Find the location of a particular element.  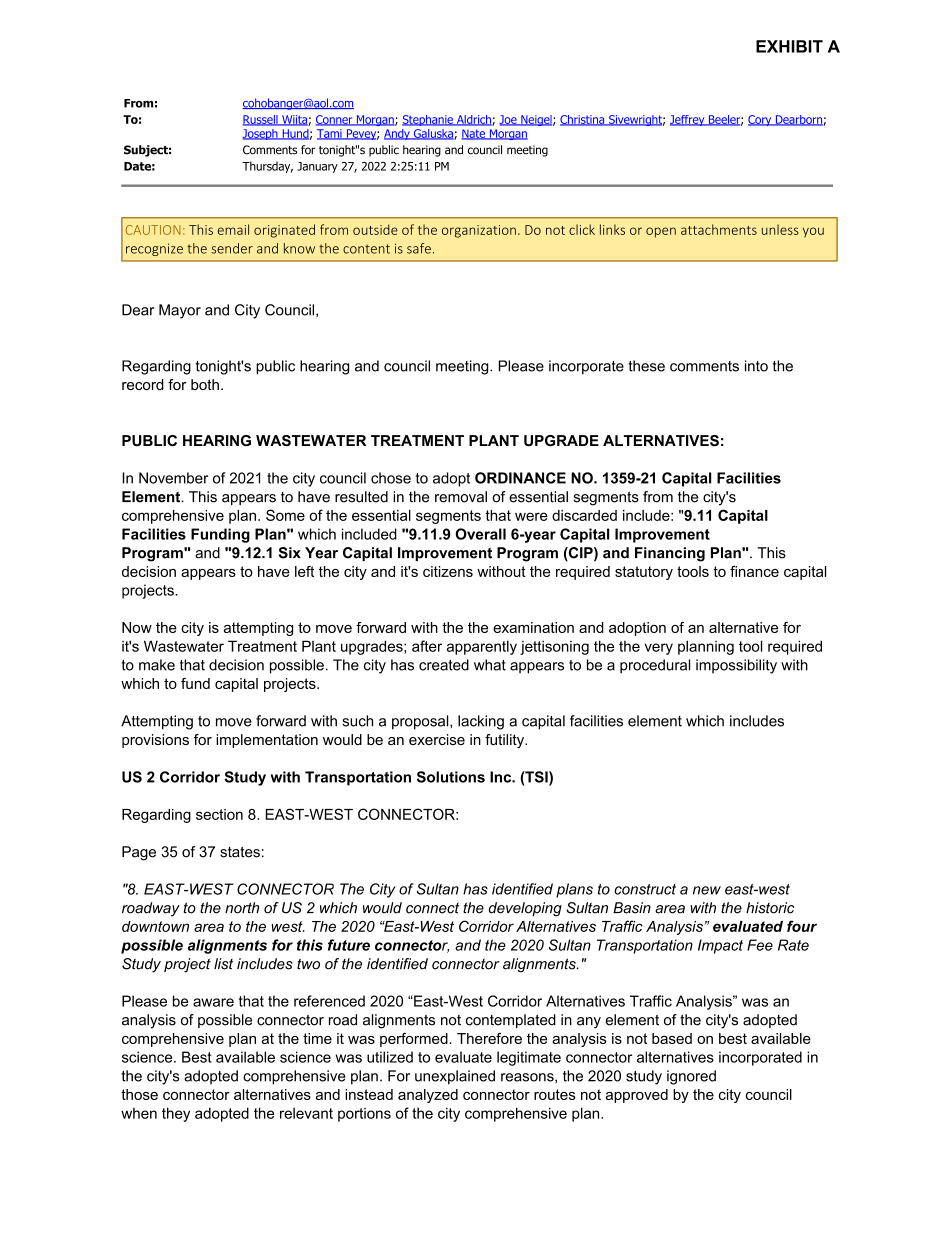

Mayor is located at coordinates (180, 311).
